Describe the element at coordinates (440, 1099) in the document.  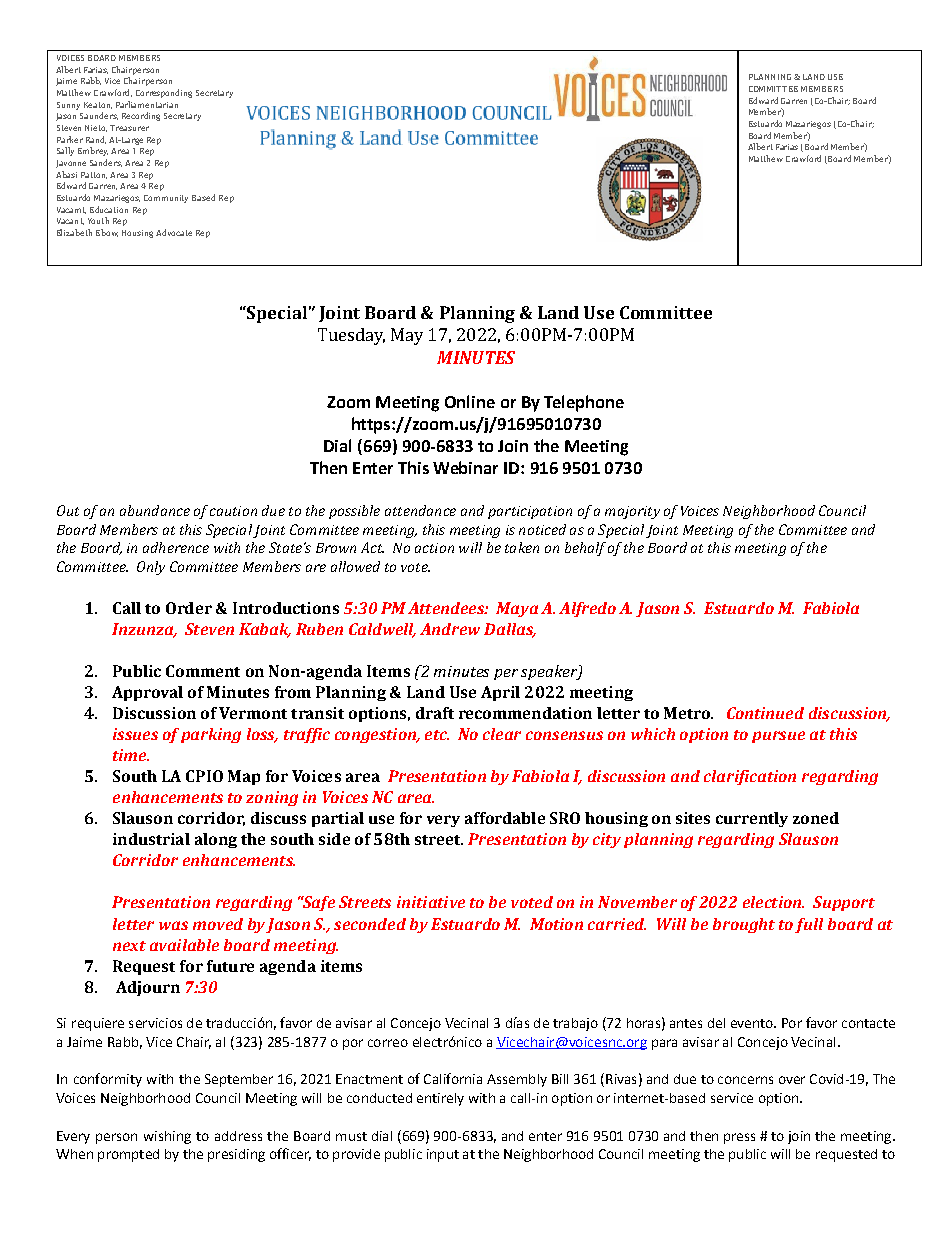
I see `entirely` at that location.
